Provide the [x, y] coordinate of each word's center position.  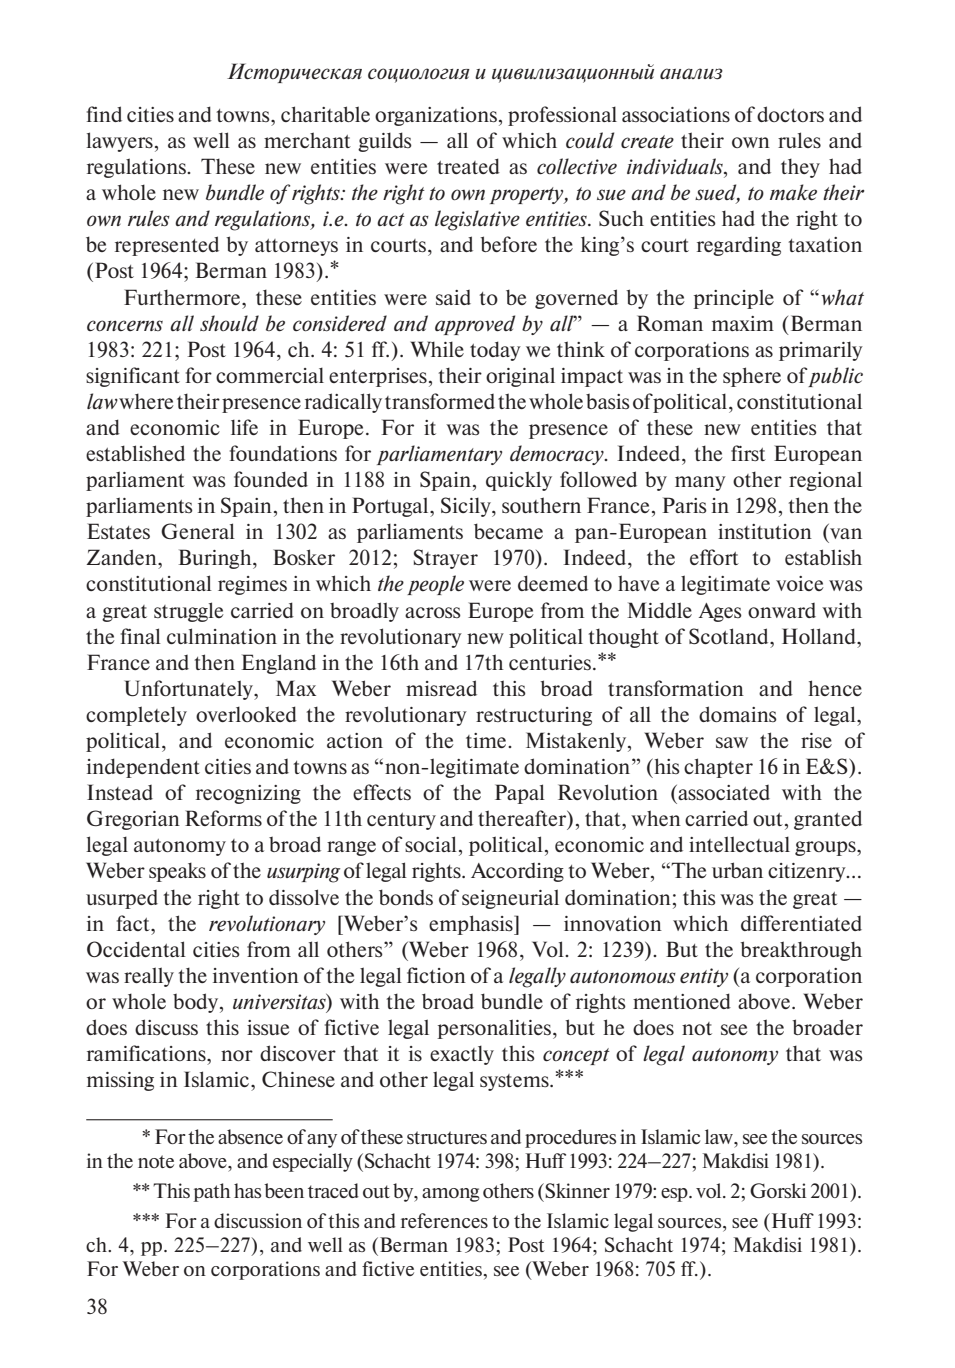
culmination [222, 636]
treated [468, 166]
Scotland [730, 636]
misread [441, 688]
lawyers [119, 142]
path [212, 1192]
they [800, 168]
